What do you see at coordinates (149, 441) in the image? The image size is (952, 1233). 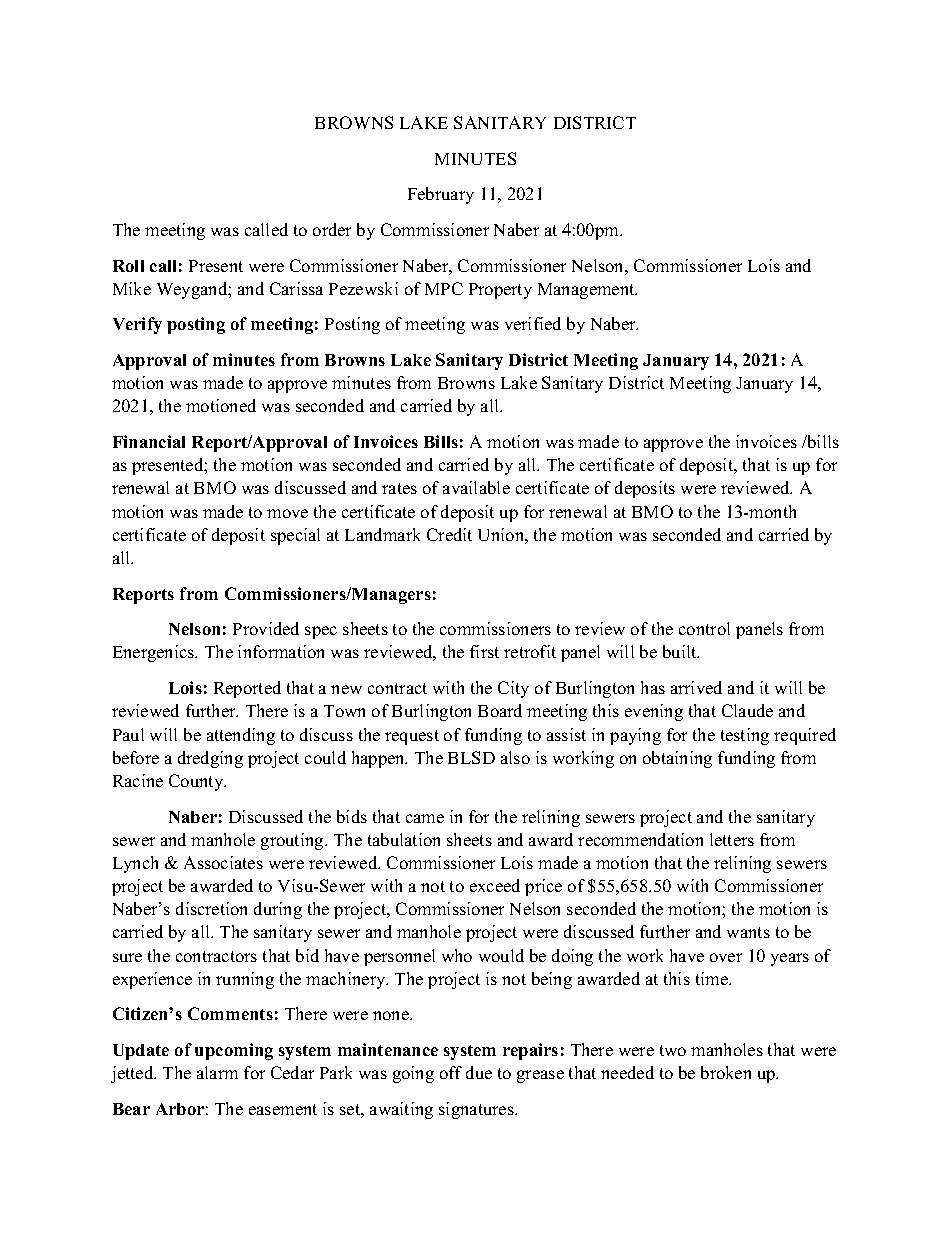 I see `Financial` at bounding box center [149, 441].
